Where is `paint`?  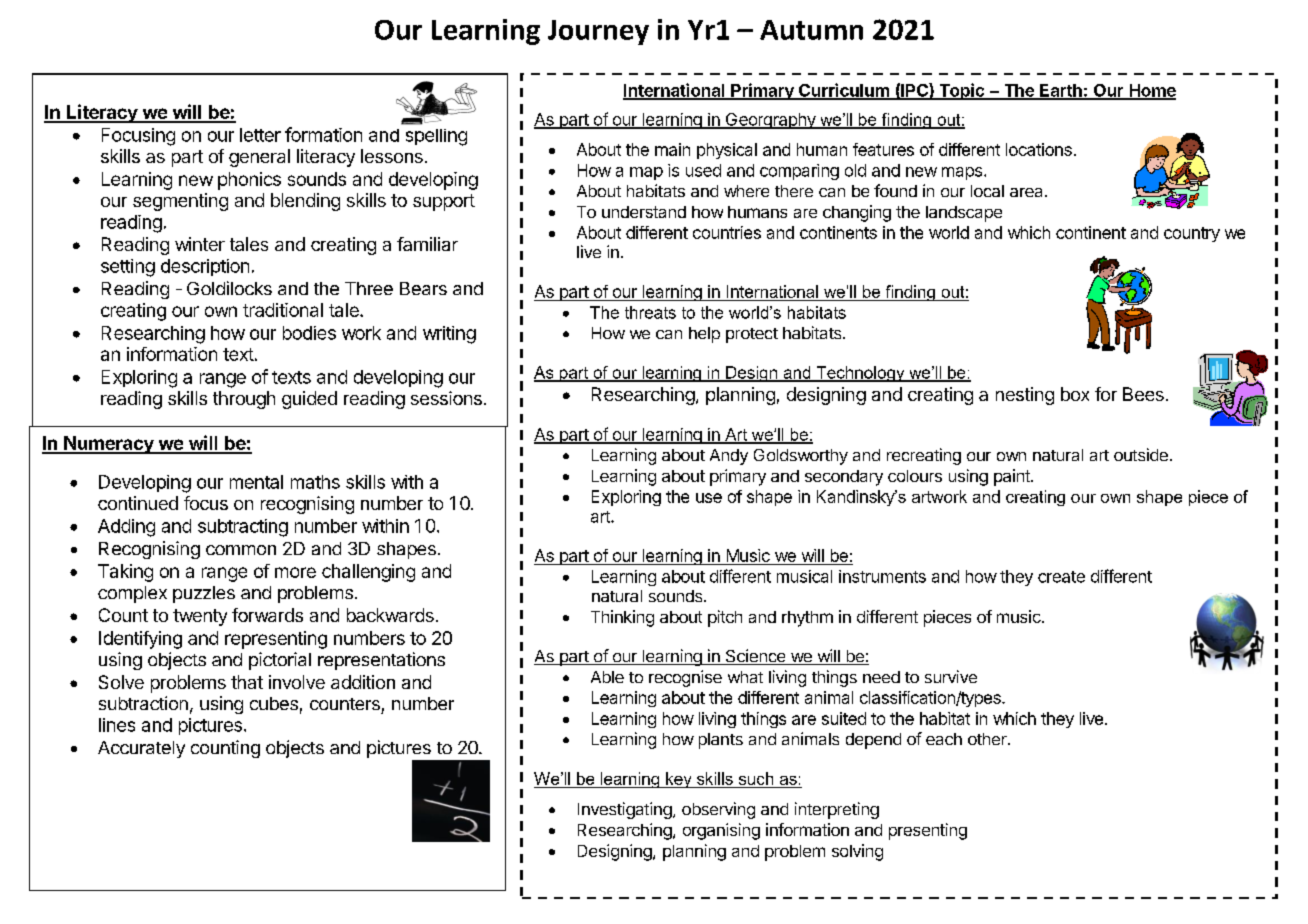
paint is located at coordinates (1013, 477).
